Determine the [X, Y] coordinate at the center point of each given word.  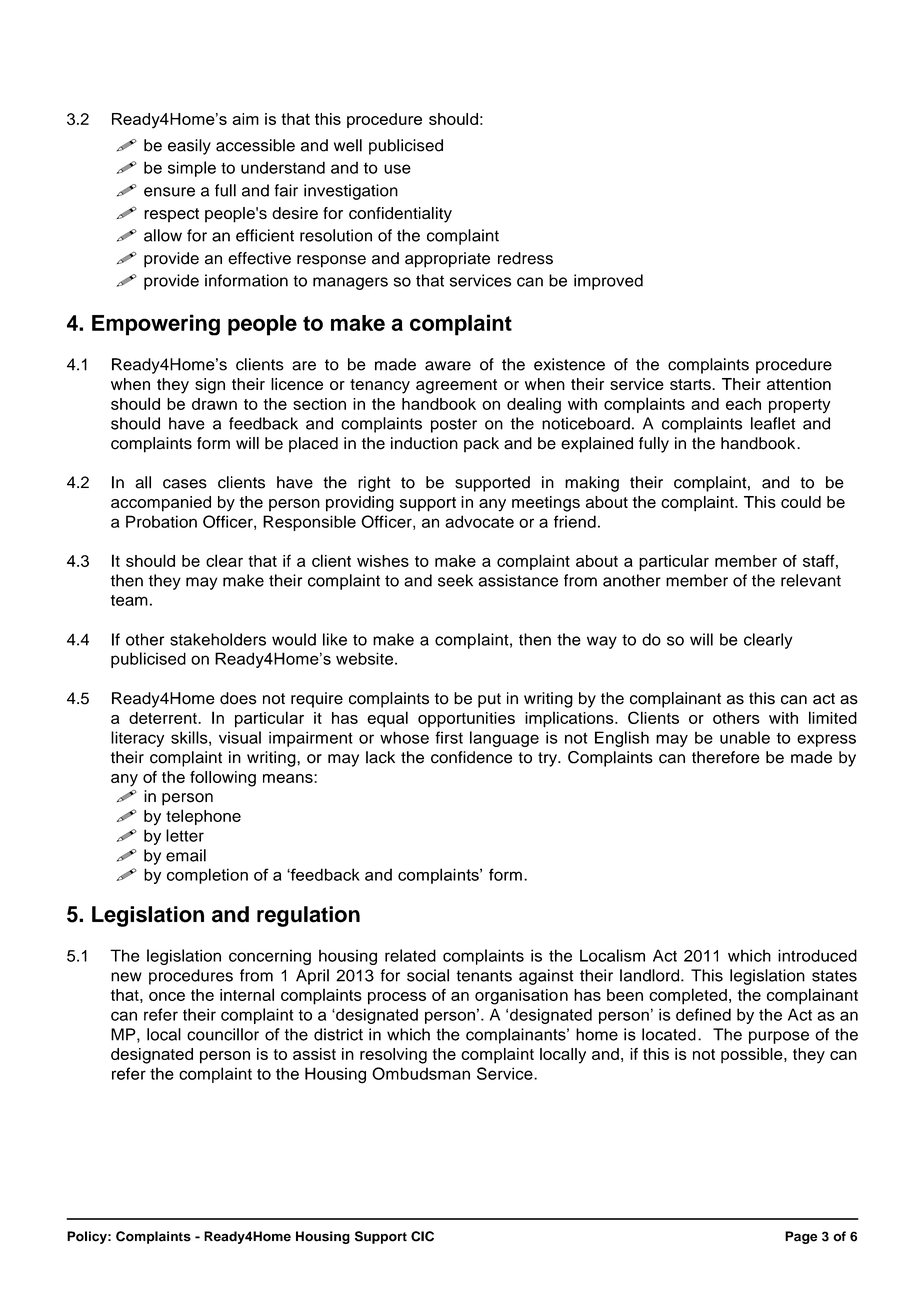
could [801, 502]
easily [189, 147]
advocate [479, 521]
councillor [223, 1034]
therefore [726, 757]
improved [608, 282]
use [397, 169]
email [186, 855]
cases [185, 484]
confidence [471, 757]
